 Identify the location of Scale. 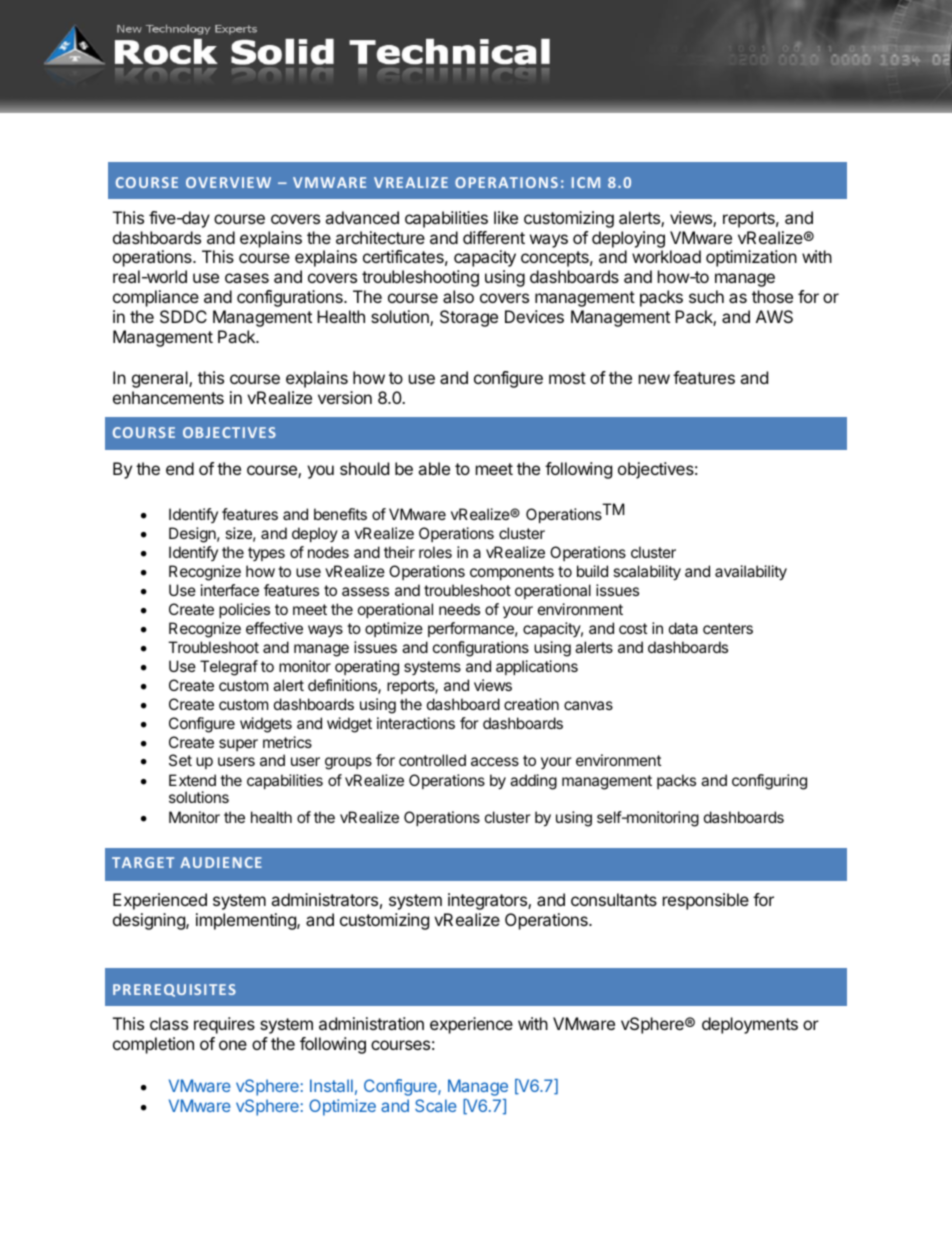
(436, 1105).
